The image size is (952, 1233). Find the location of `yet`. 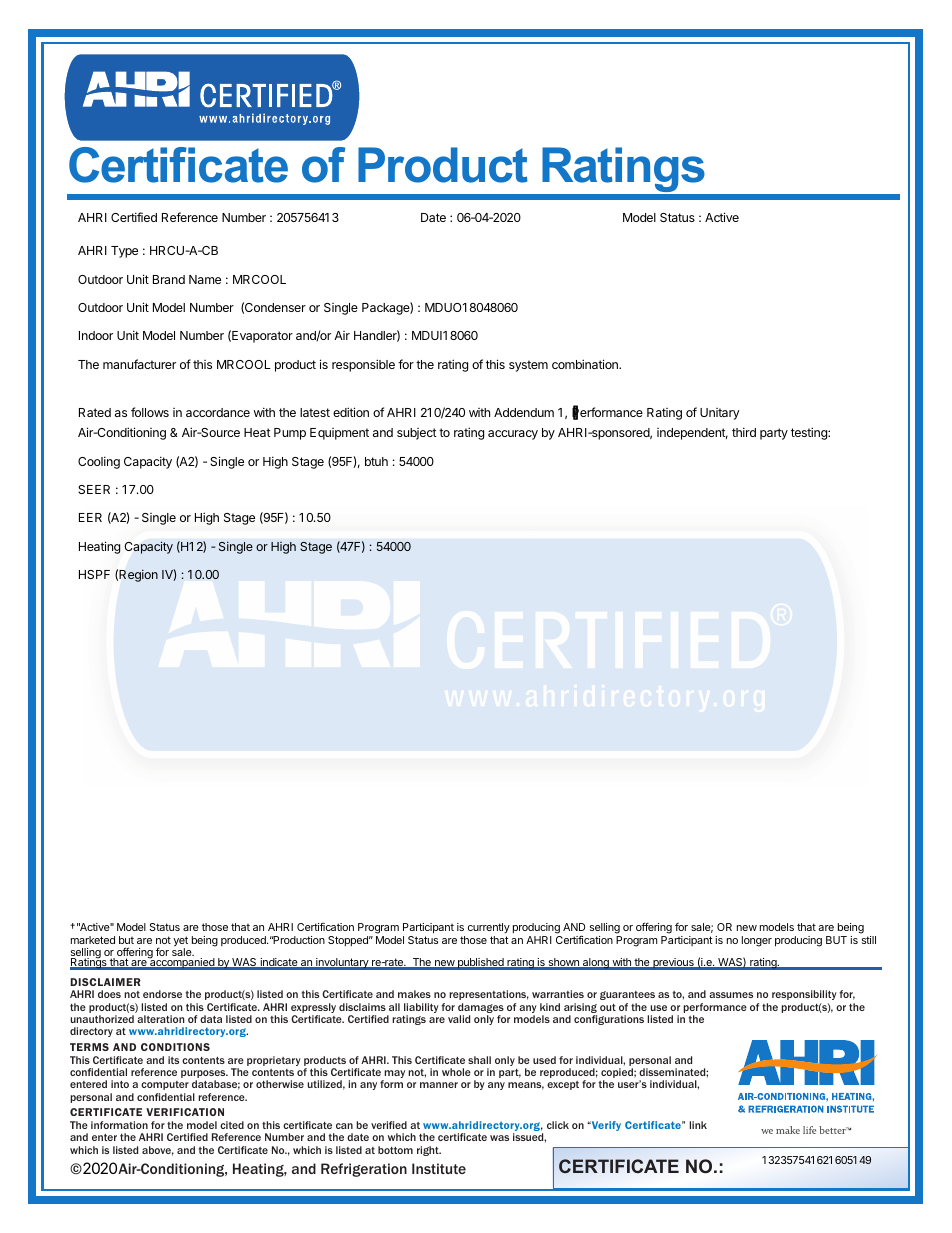

yet is located at coordinates (180, 942).
